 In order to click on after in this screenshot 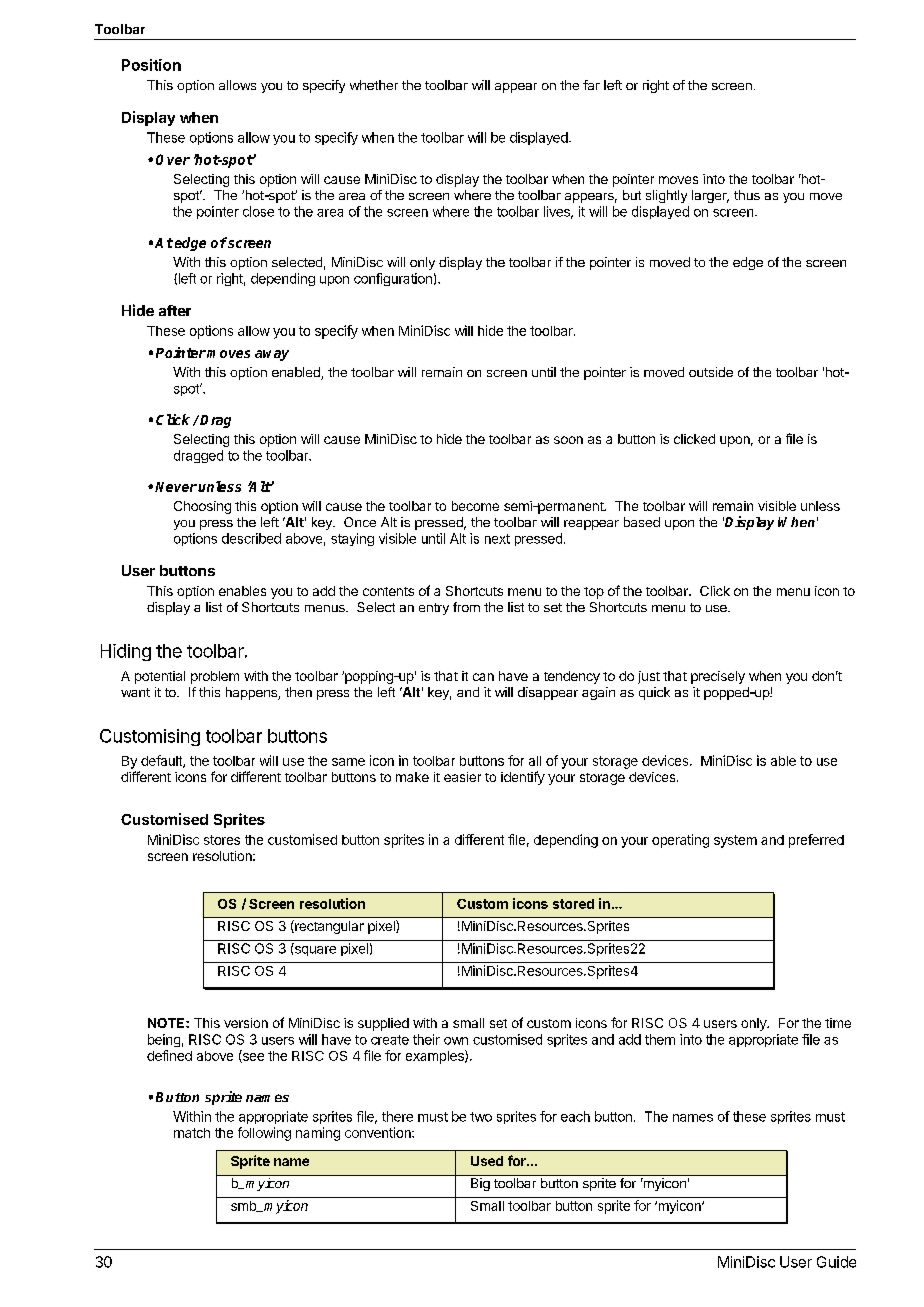, I will do `click(175, 310)`.
